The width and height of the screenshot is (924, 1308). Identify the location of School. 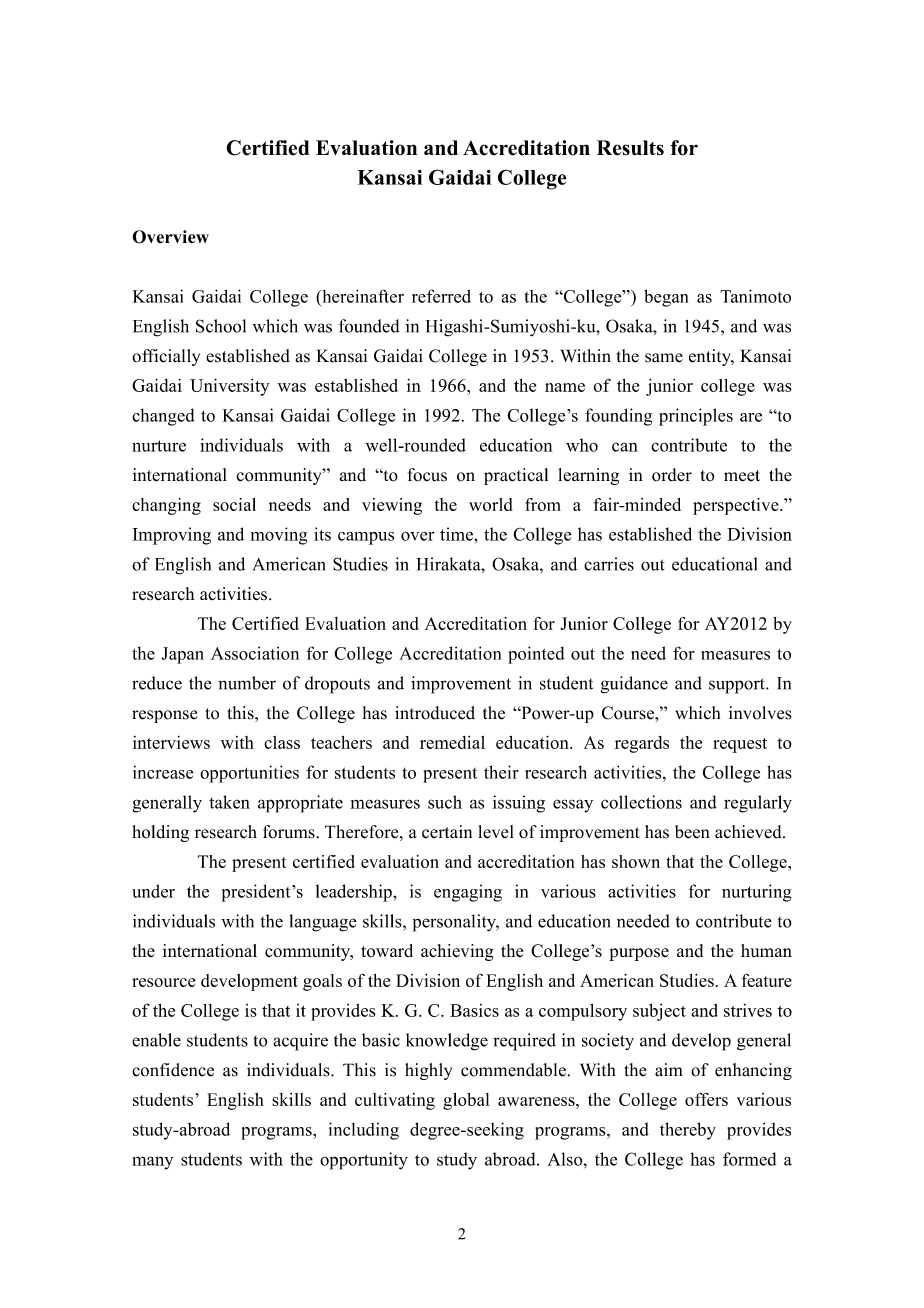
(221, 326).
